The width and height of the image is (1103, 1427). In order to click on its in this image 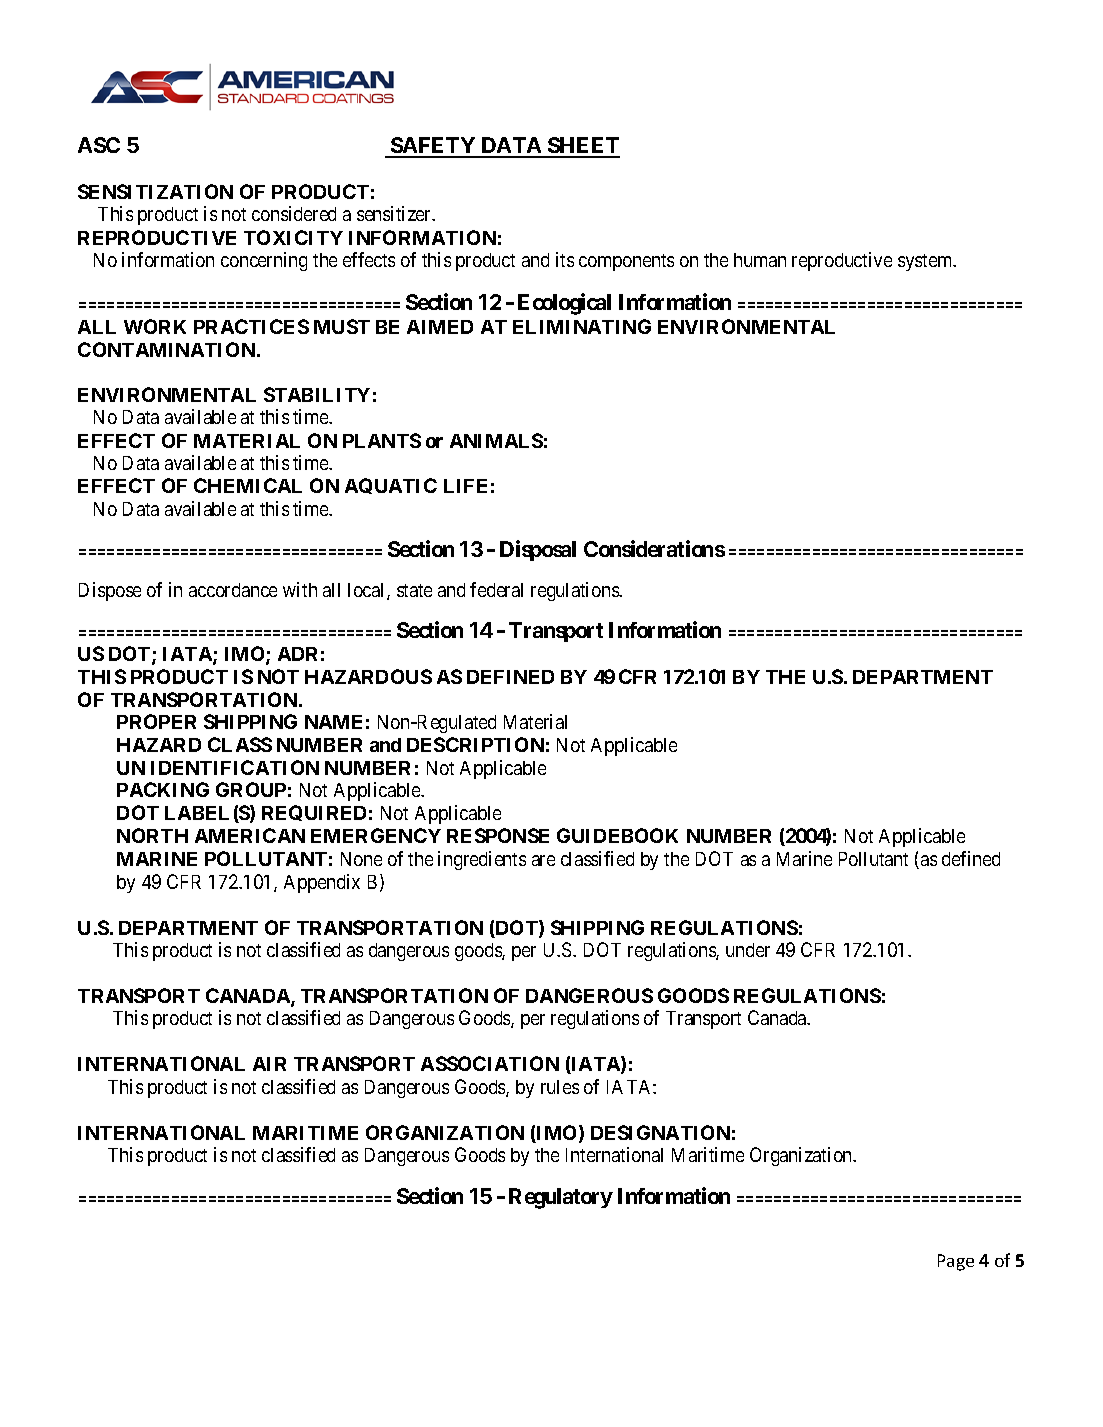, I will do `click(565, 259)`.
